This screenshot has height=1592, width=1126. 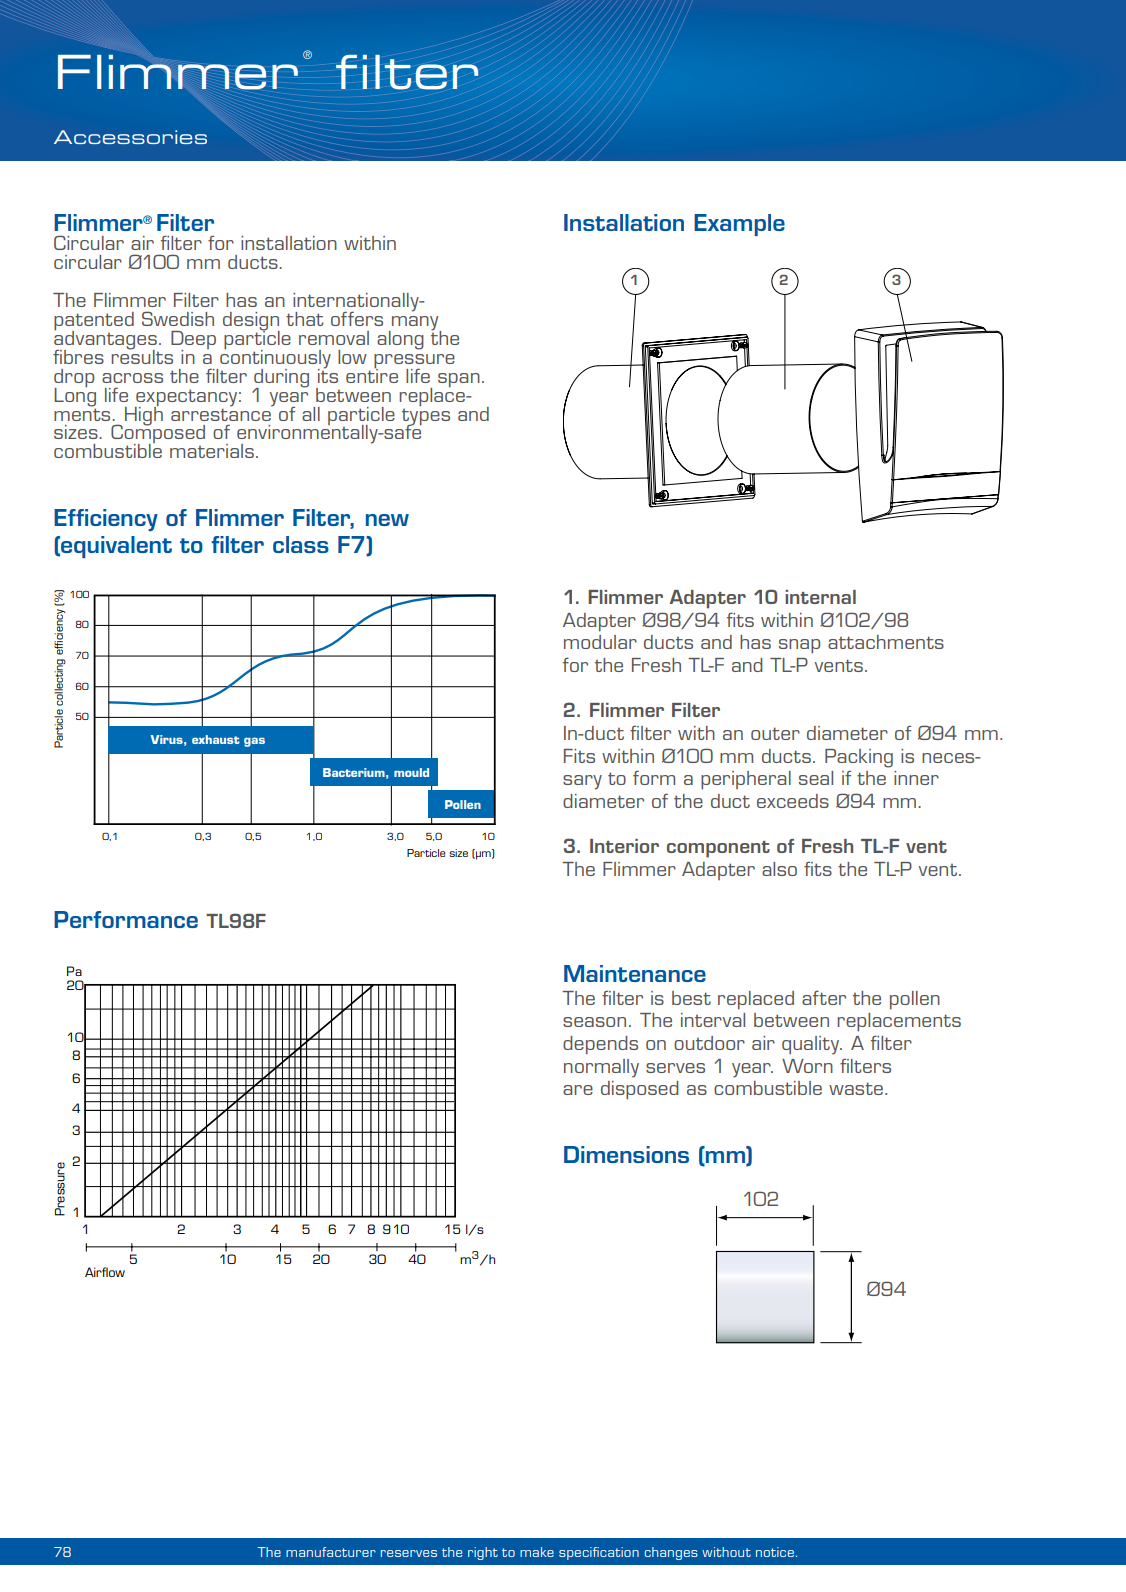 What do you see at coordinates (820, 597) in the screenshot?
I see `internal` at bounding box center [820, 597].
